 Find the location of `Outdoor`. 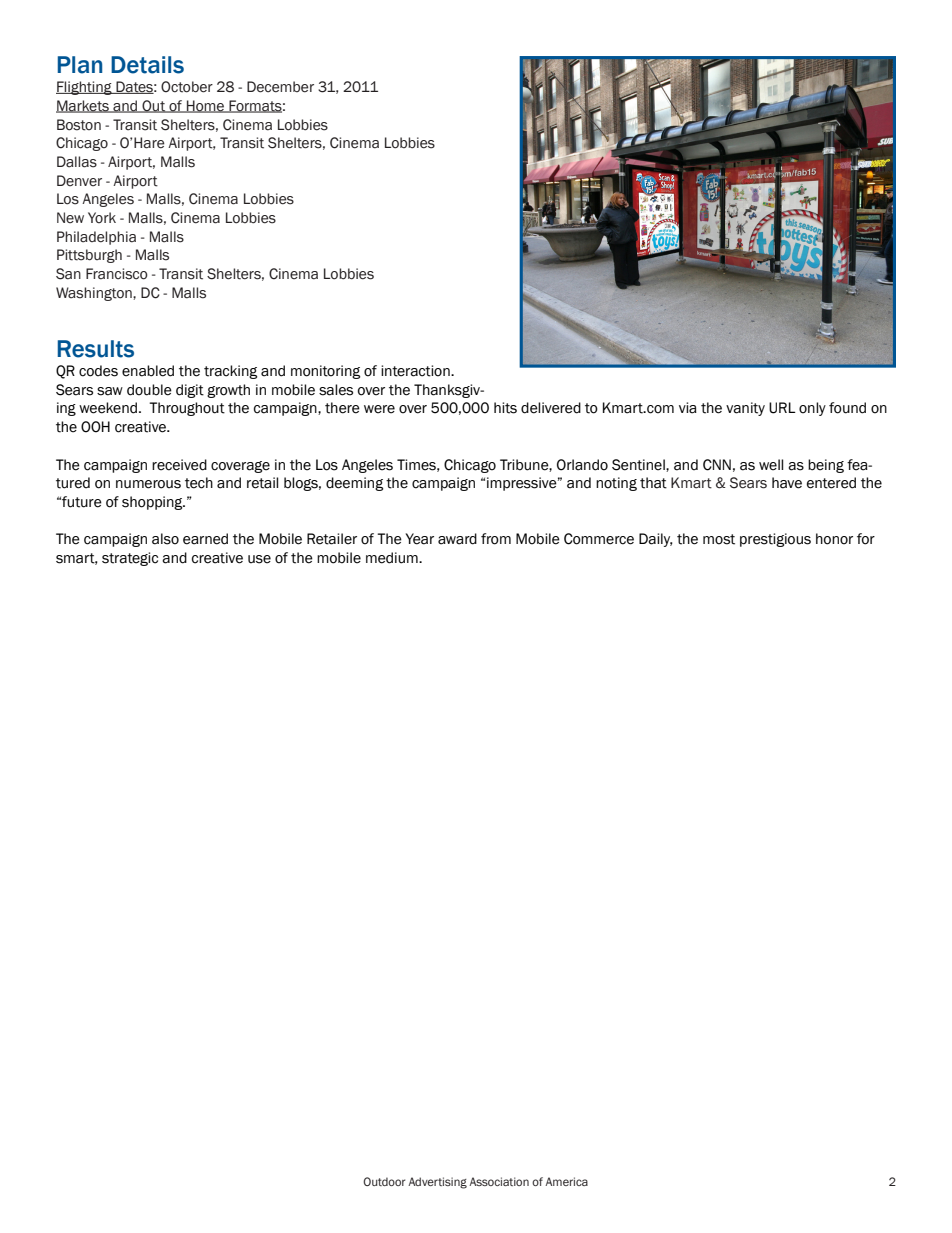

Outdoor is located at coordinates (384, 1181).
